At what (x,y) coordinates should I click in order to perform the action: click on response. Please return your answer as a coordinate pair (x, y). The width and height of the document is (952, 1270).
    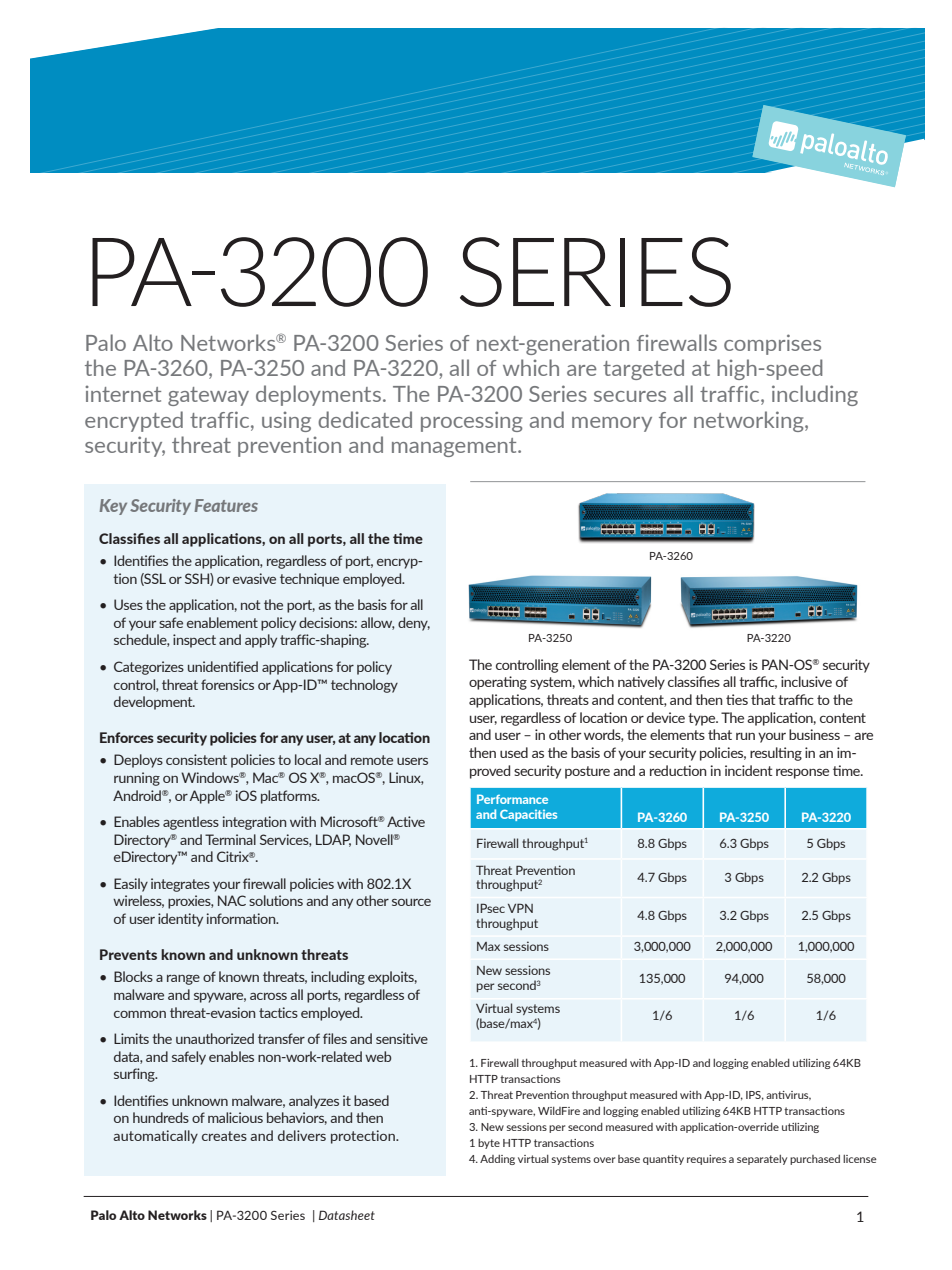
    Looking at the image, I should click on (802, 774).
